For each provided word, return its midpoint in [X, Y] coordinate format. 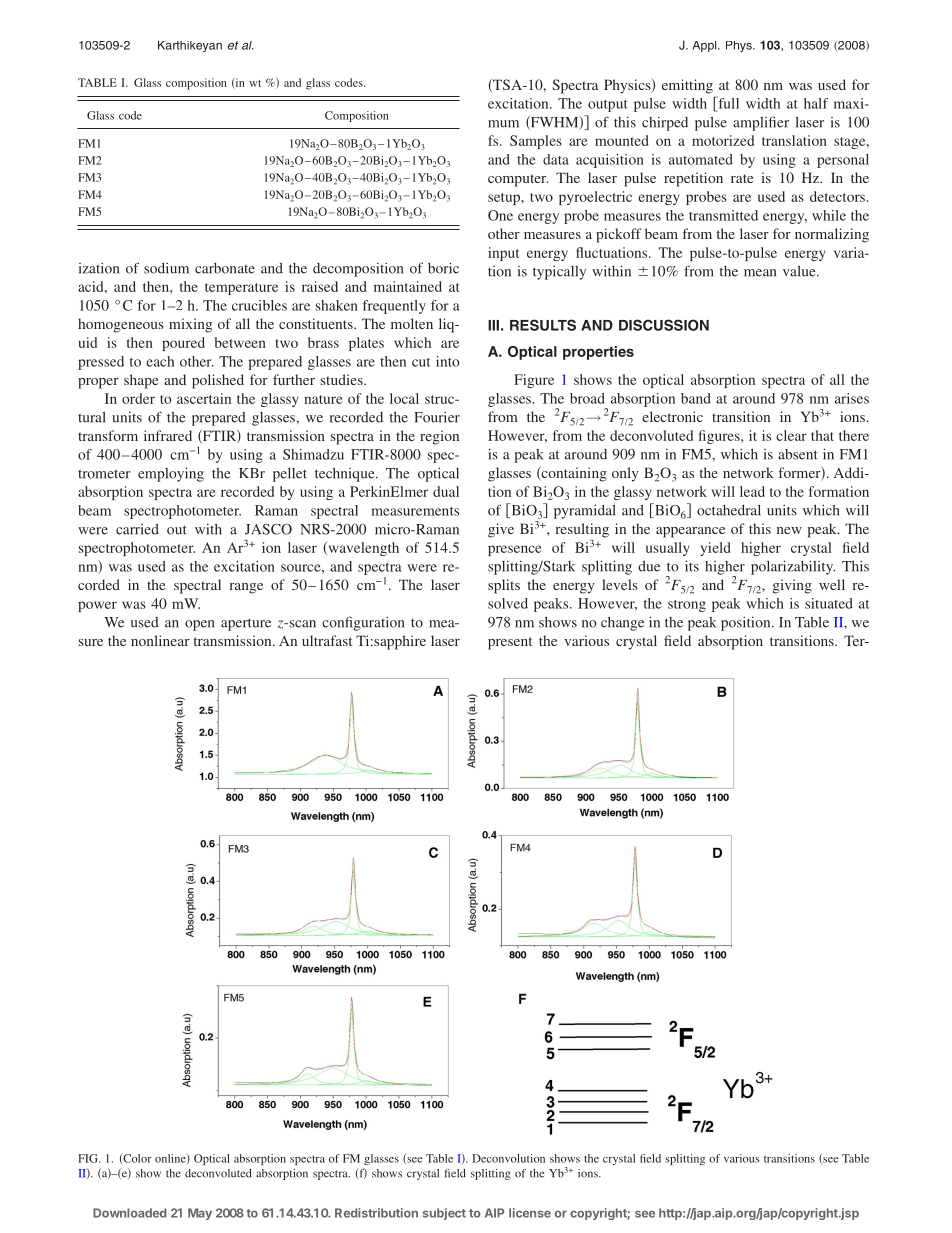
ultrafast [327, 640]
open [199, 625]
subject [444, 1214]
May [200, 1214]
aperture [246, 624]
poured [183, 344]
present [510, 643]
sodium [166, 268]
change [622, 623]
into [447, 361]
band [696, 398]
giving [792, 586]
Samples [536, 142]
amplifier [761, 123]
